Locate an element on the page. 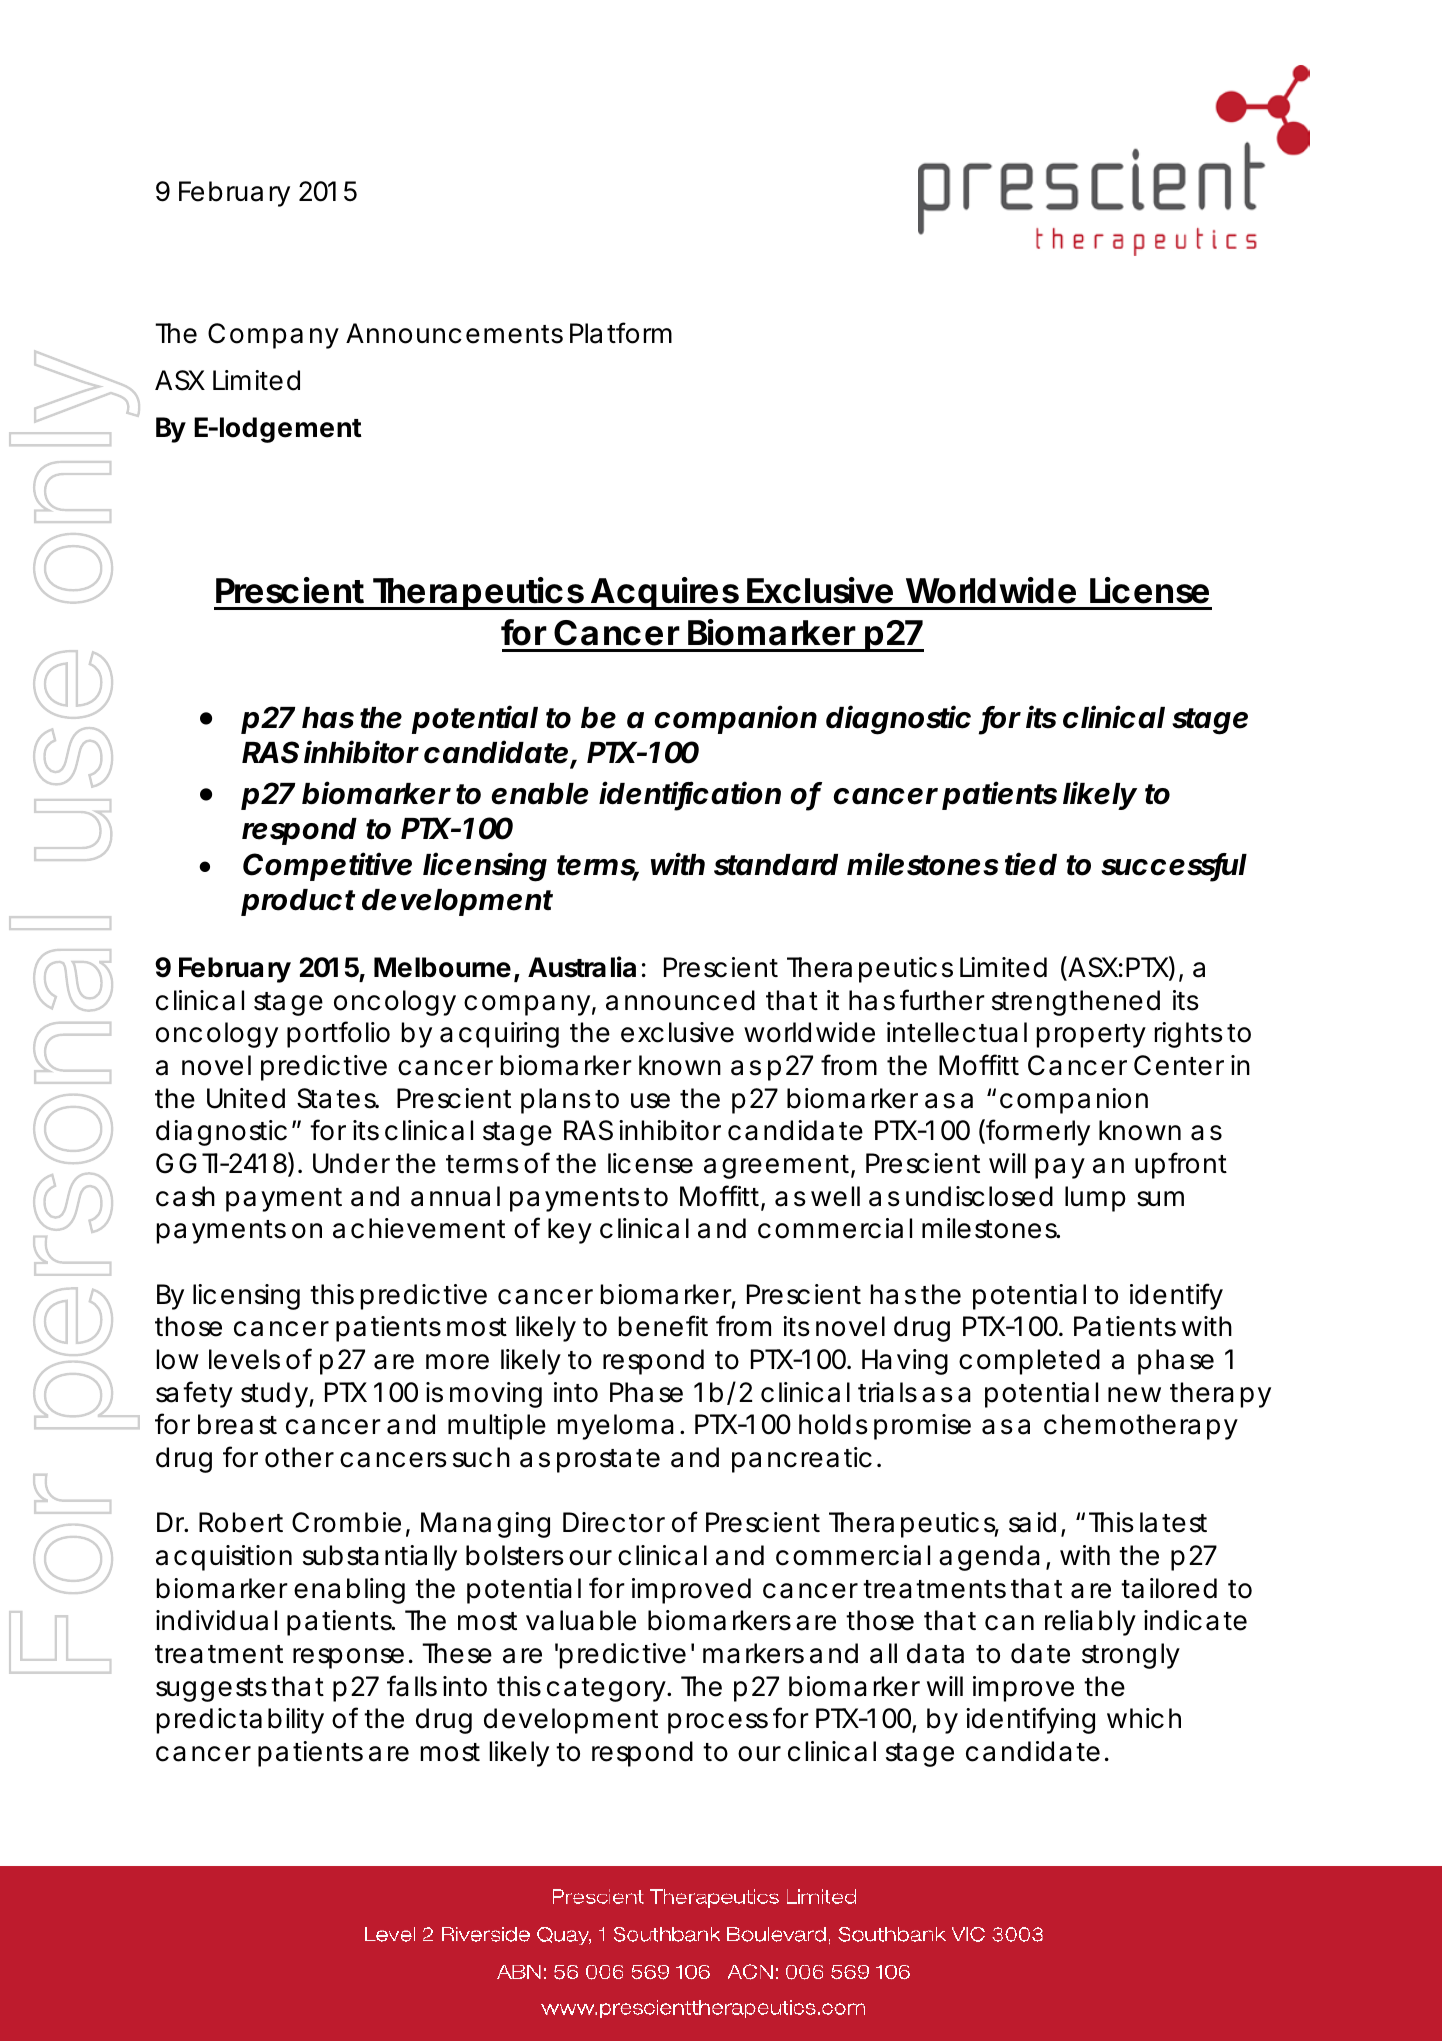 This document has width=1442, height=2041. completed is located at coordinates (1029, 1362).
